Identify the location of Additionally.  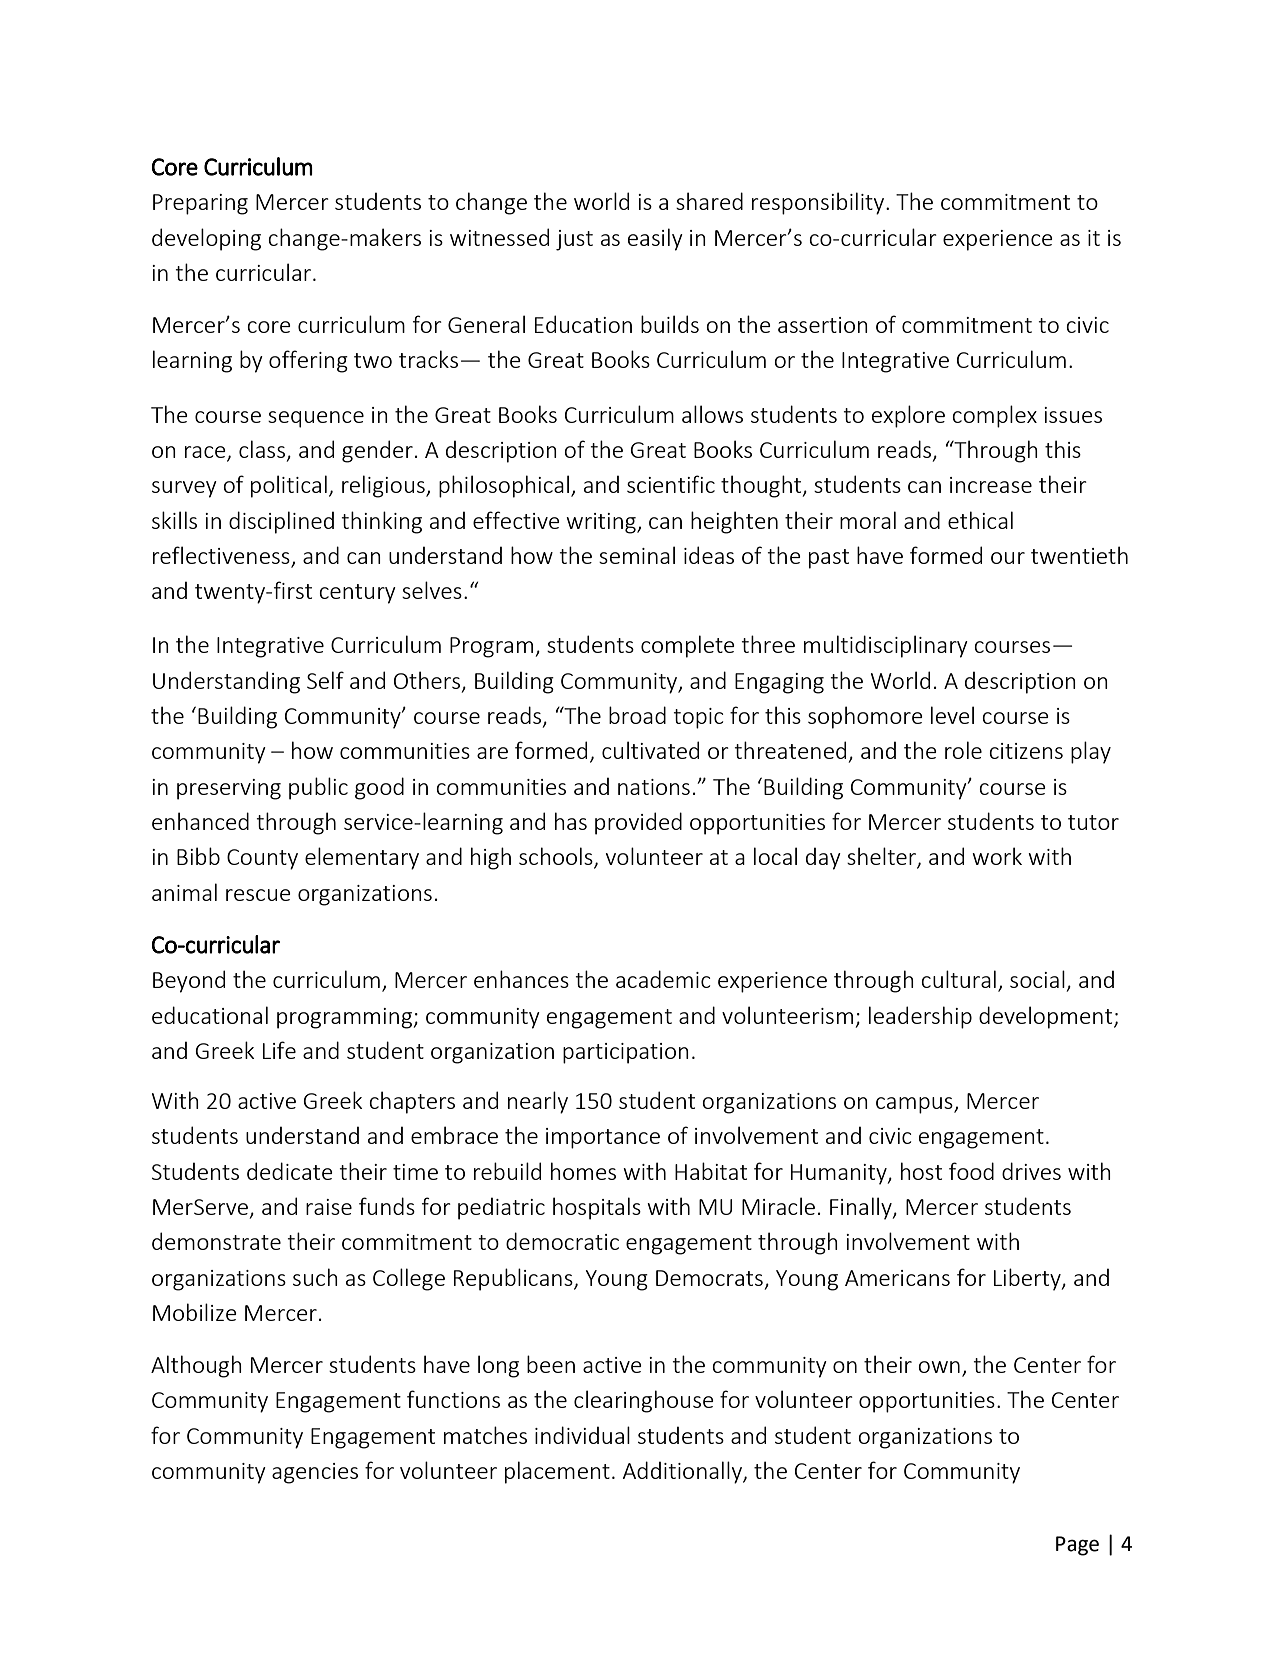
(683, 1472).
